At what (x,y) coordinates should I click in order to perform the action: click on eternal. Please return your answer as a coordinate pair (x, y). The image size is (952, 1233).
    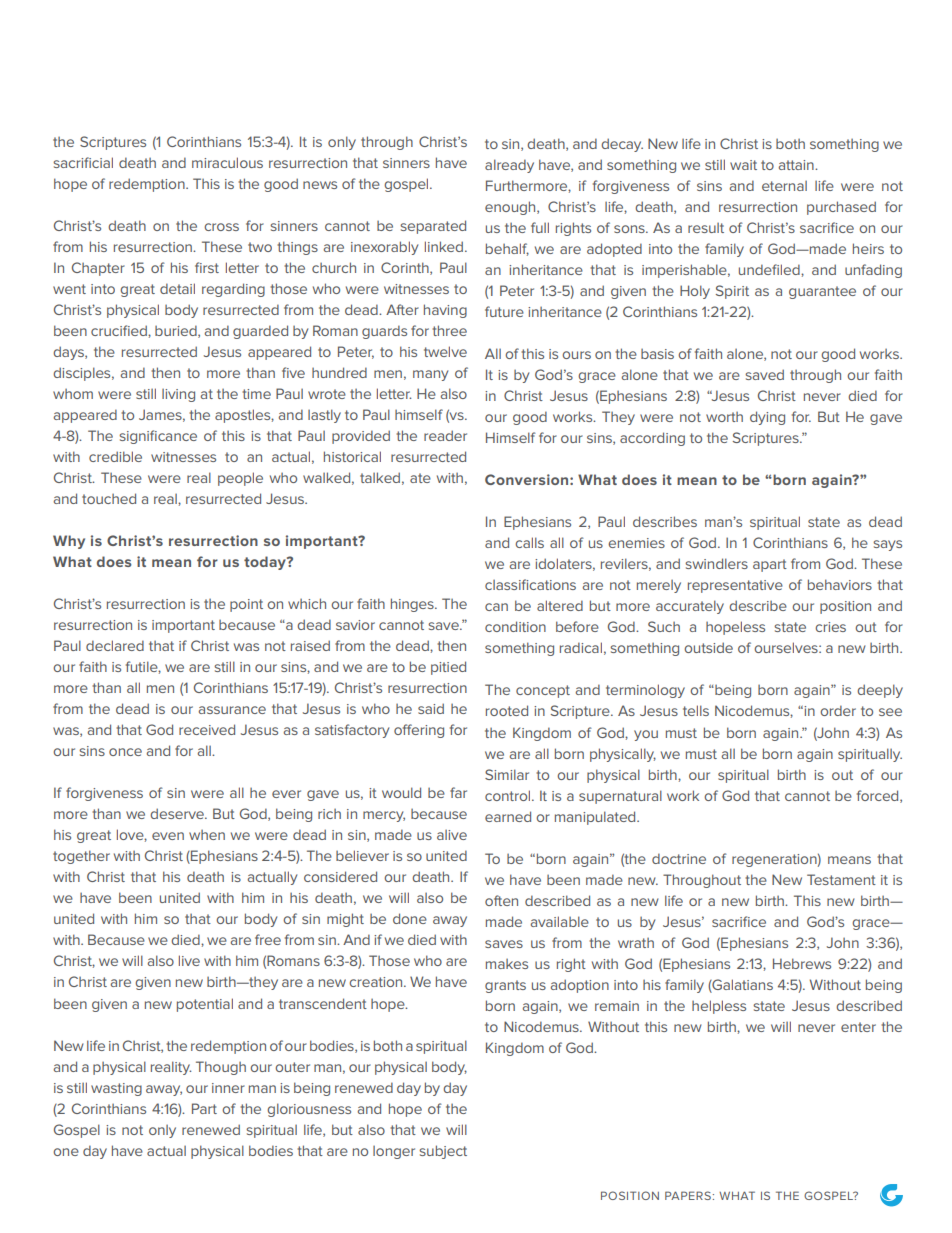
    Looking at the image, I should click on (784, 186).
